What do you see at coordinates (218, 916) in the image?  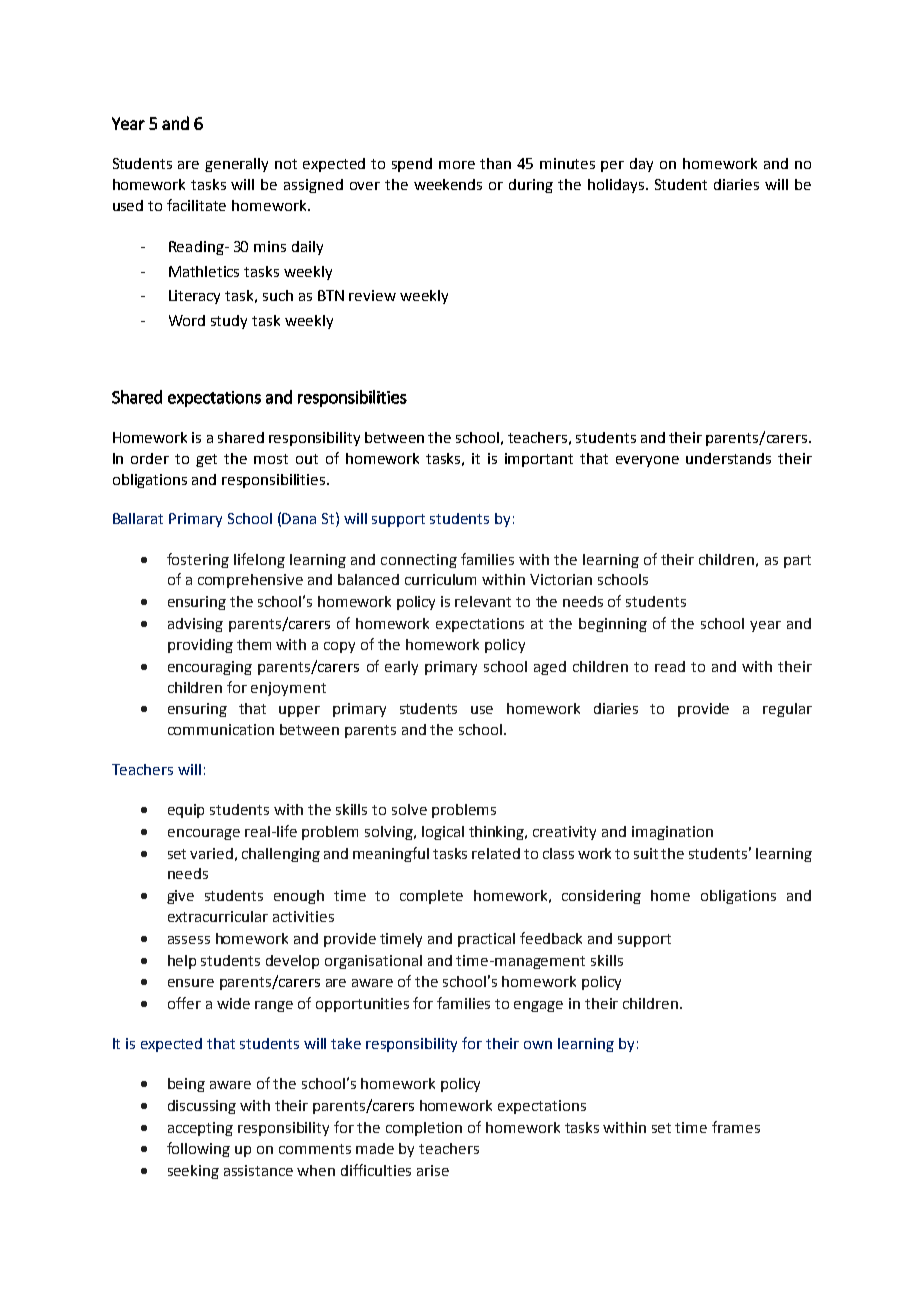 I see `extracurricular` at bounding box center [218, 916].
